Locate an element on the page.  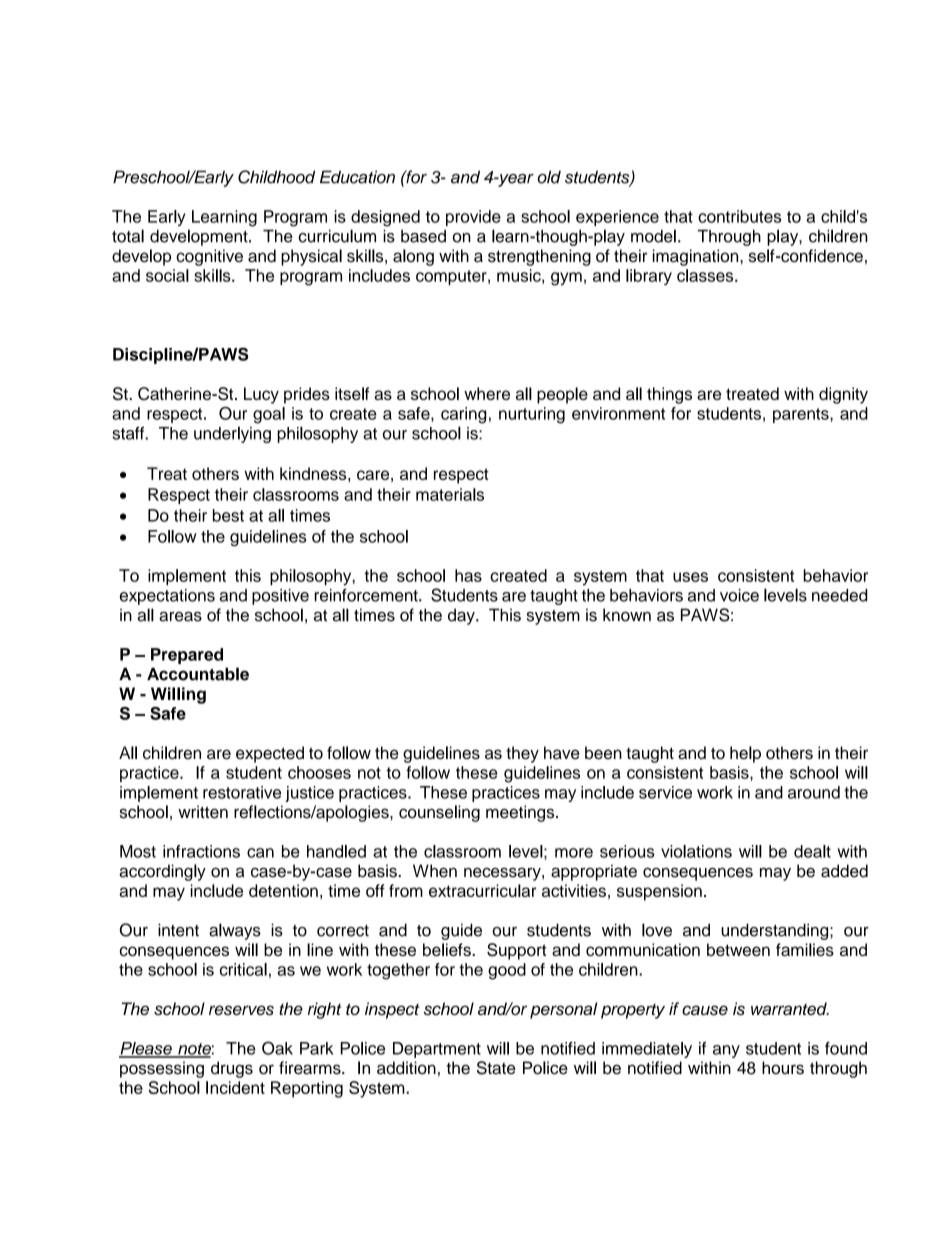
hours is located at coordinates (783, 1068).
